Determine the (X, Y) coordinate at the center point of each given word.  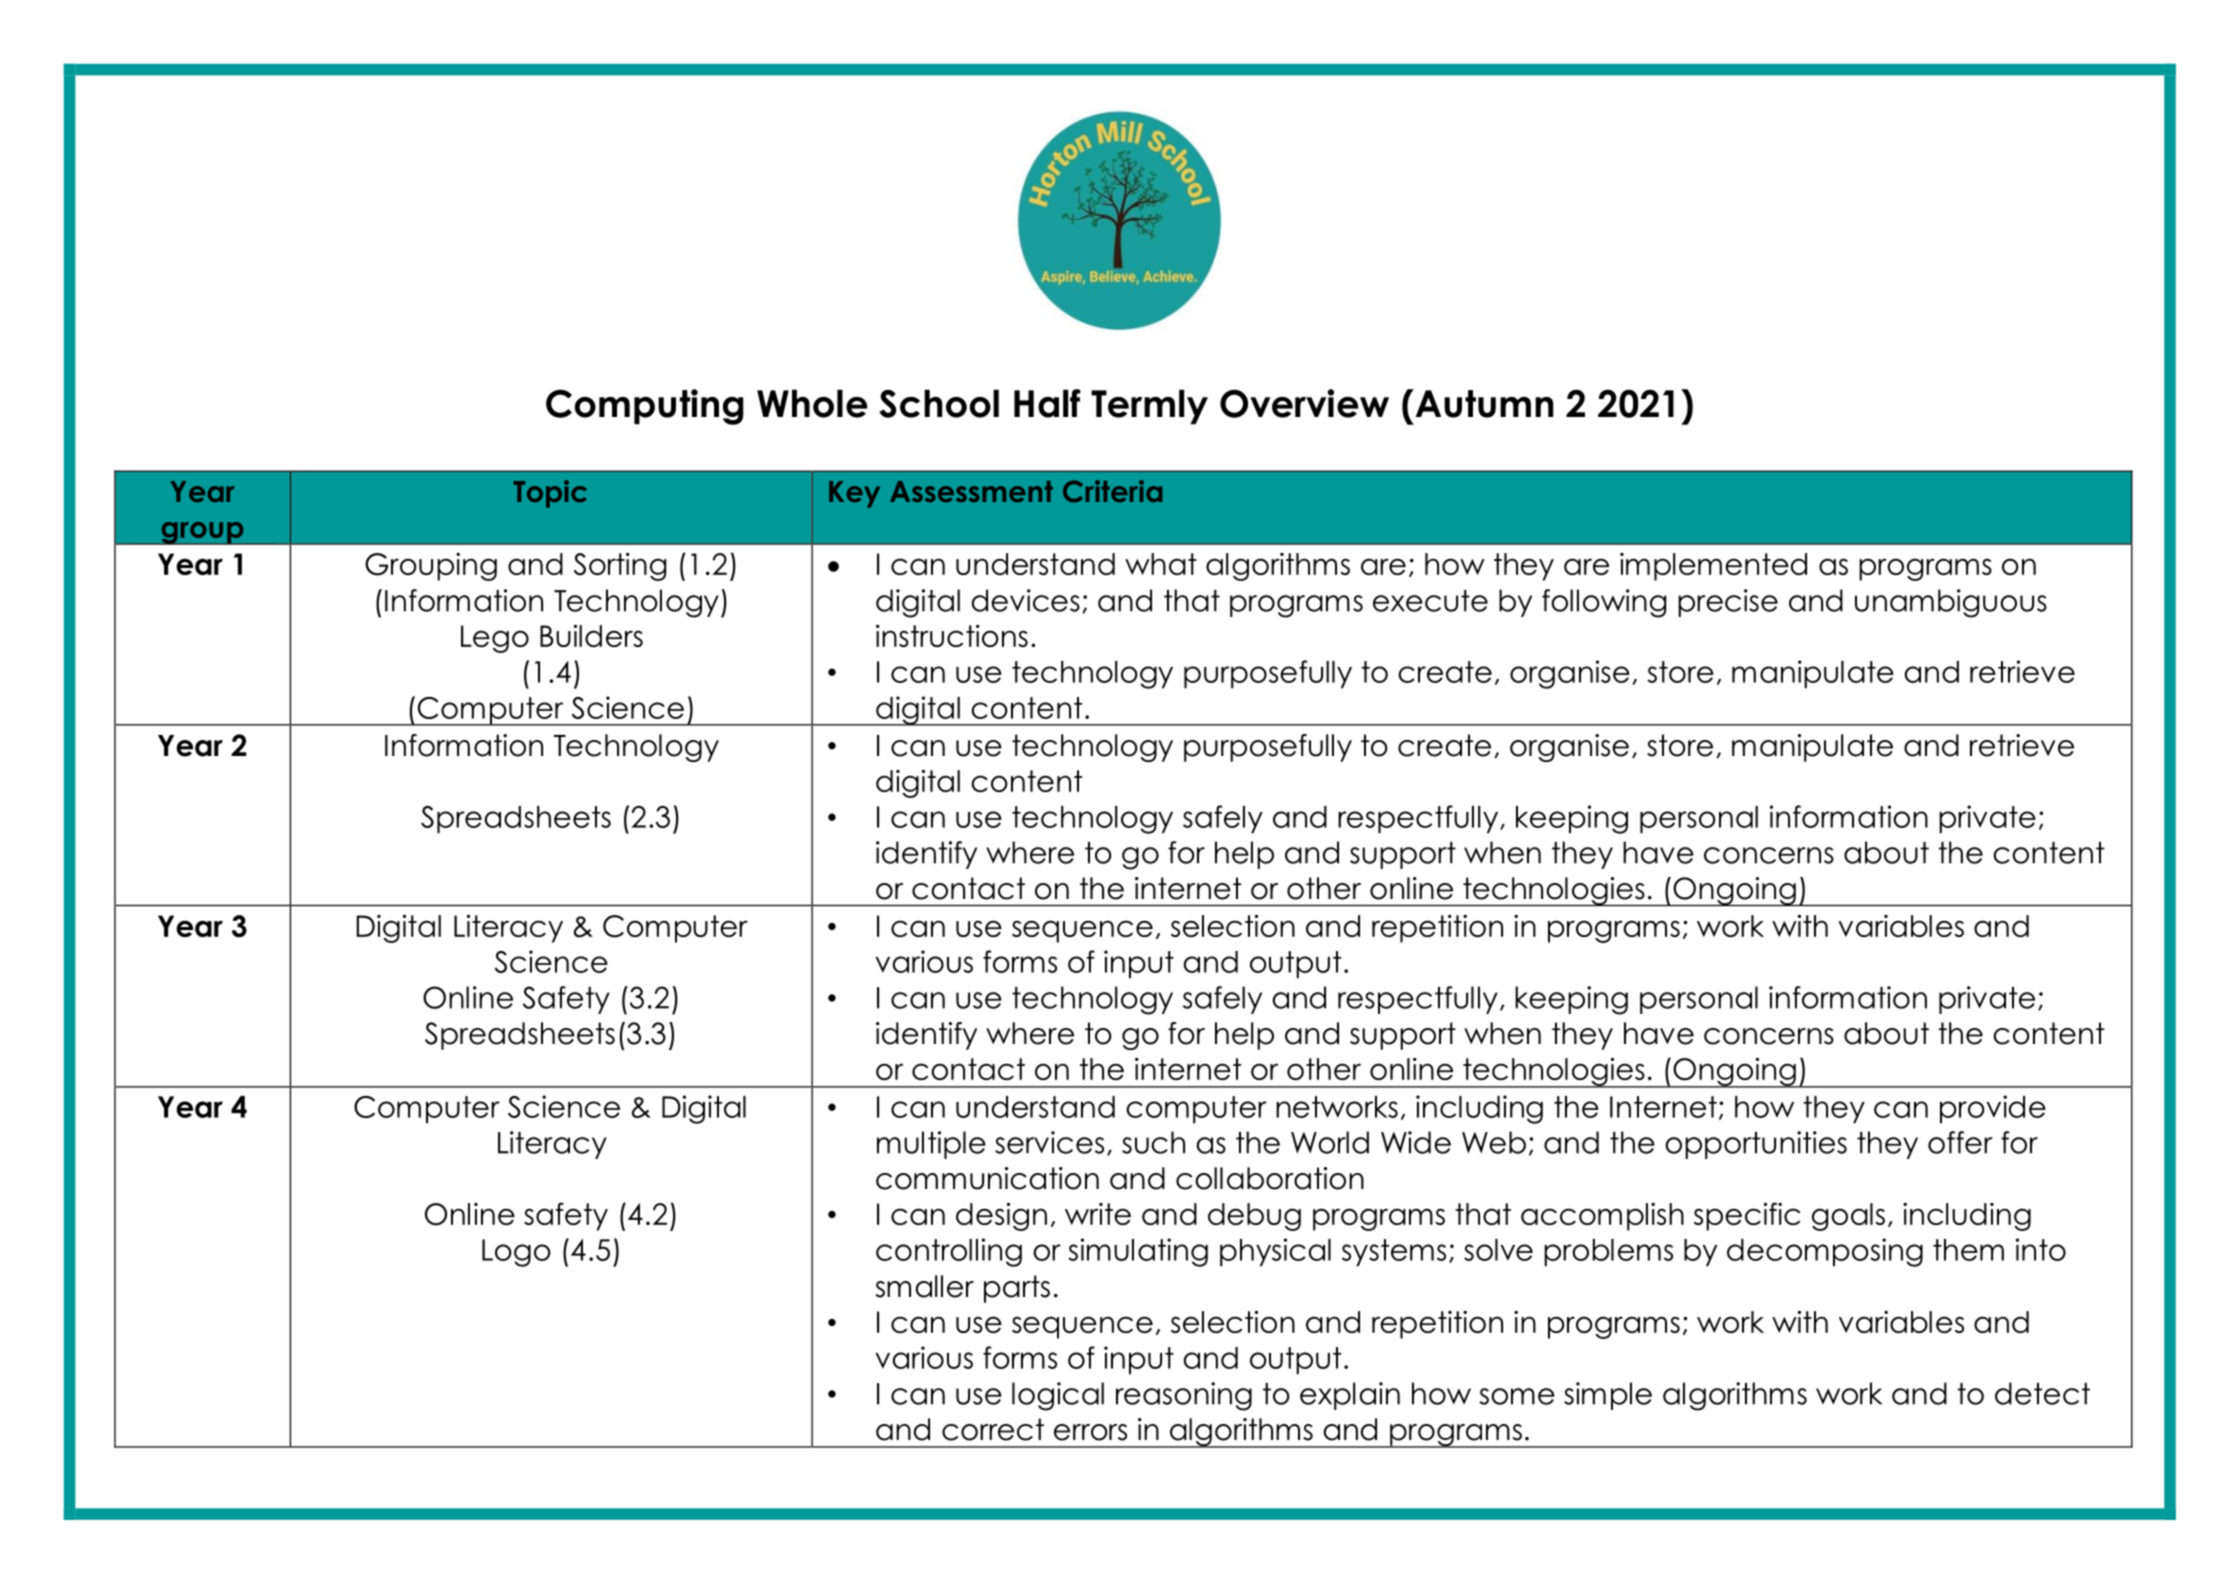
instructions (952, 635)
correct (993, 1429)
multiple (931, 1145)
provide (1993, 1109)
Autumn (1483, 403)
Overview (1304, 403)
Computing (644, 407)
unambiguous (1951, 603)
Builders (591, 635)
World (1330, 1142)
